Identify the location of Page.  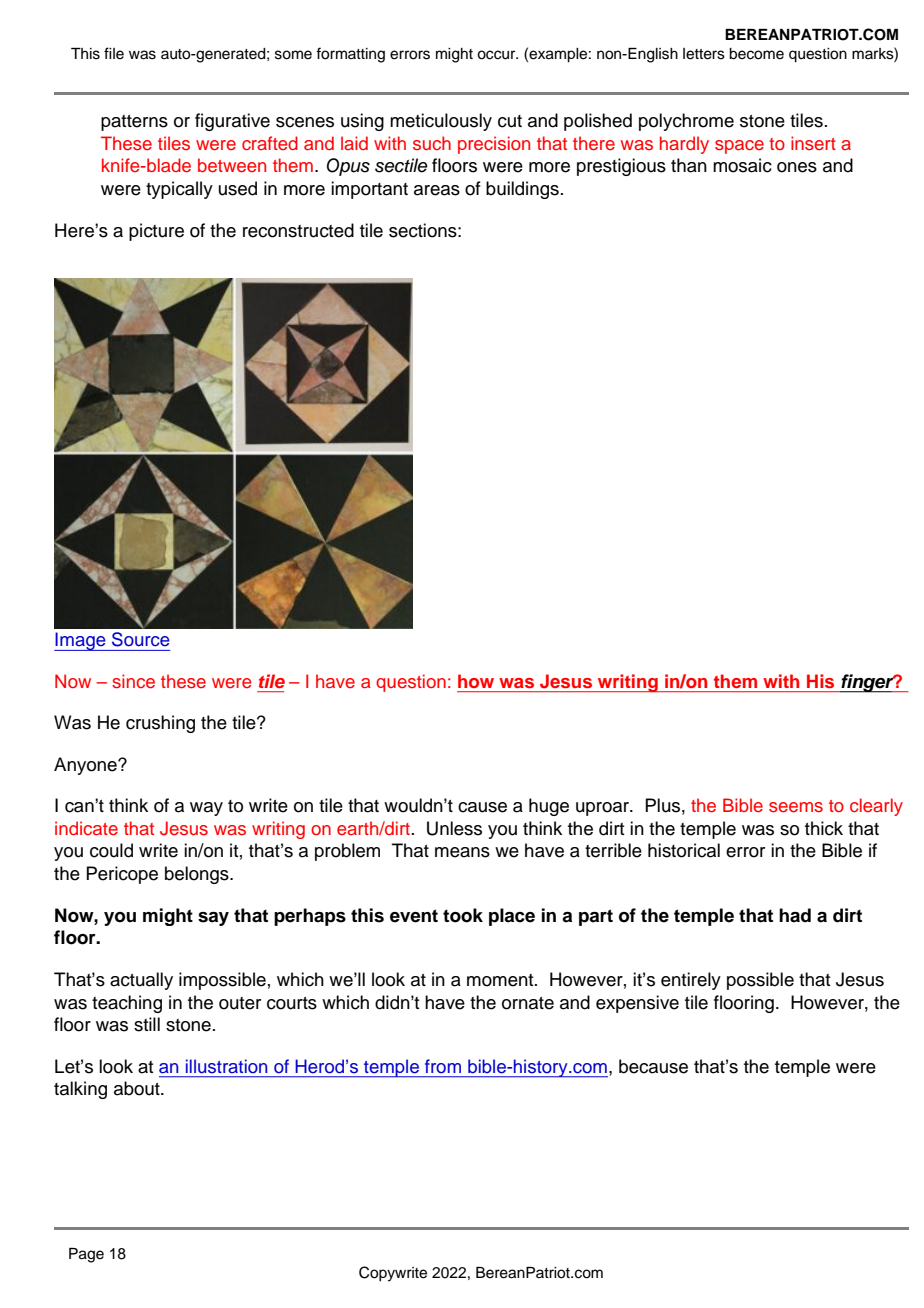
(86, 1255).
